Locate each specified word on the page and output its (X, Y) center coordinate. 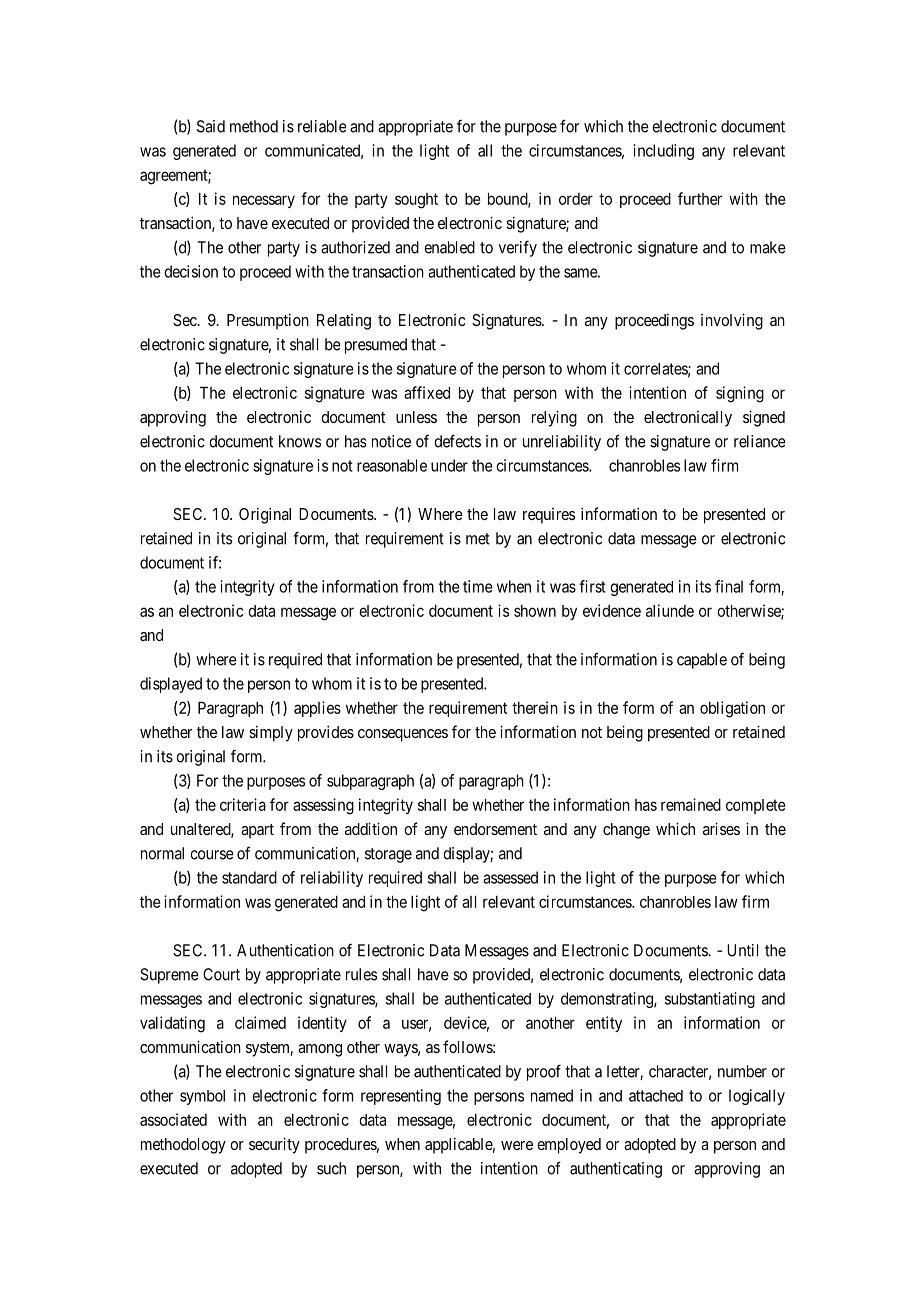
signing (740, 394)
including (663, 152)
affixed (427, 392)
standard (249, 877)
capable (702, 661)
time (478, 586)
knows (300, 441)
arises (721, 828)
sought (416, 201)
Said (211, 126)
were (517, 1145)
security (274, 1145)
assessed (510, 877)
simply (271, 734)
